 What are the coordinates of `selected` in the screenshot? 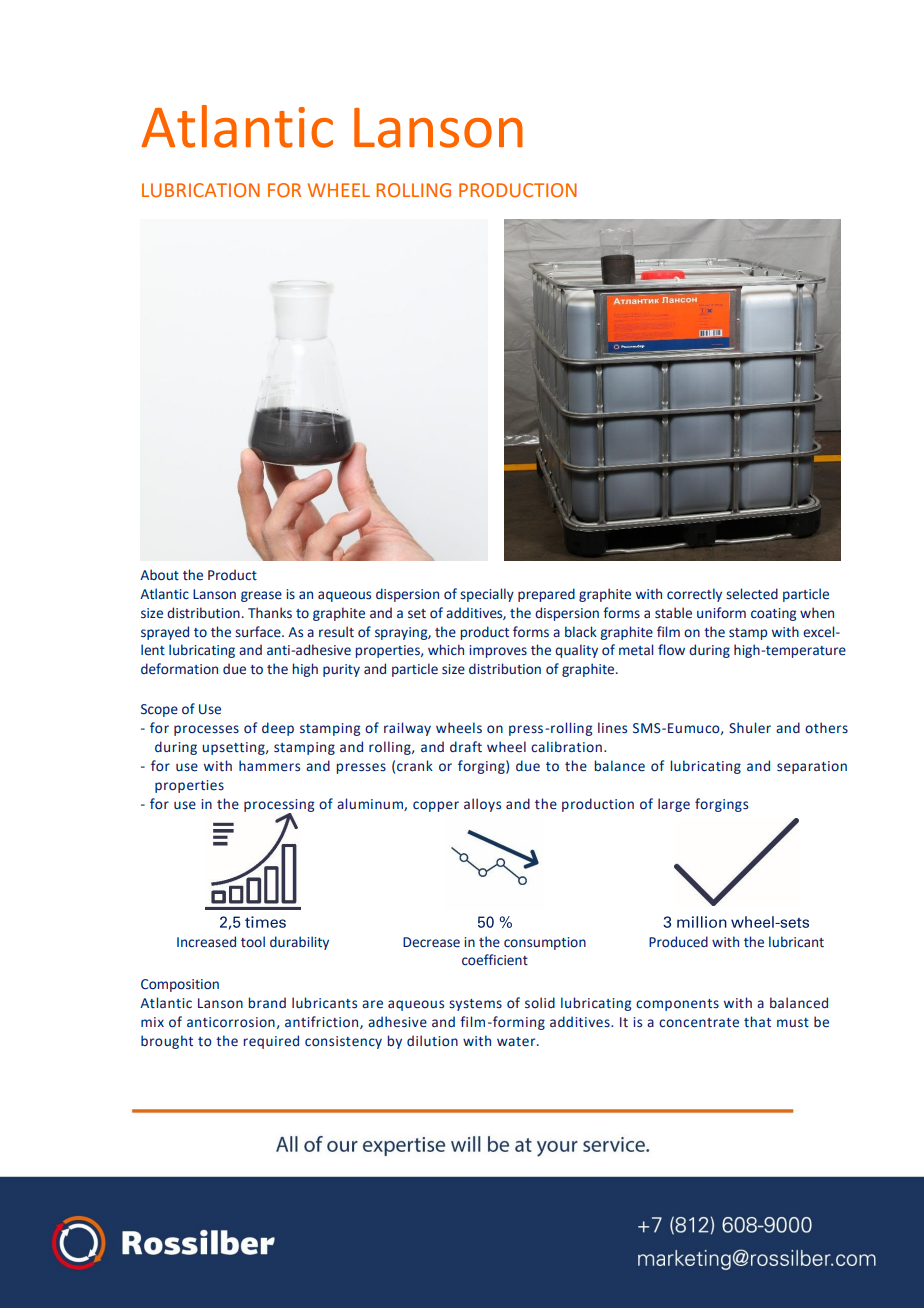 It's located at (752, 594).
